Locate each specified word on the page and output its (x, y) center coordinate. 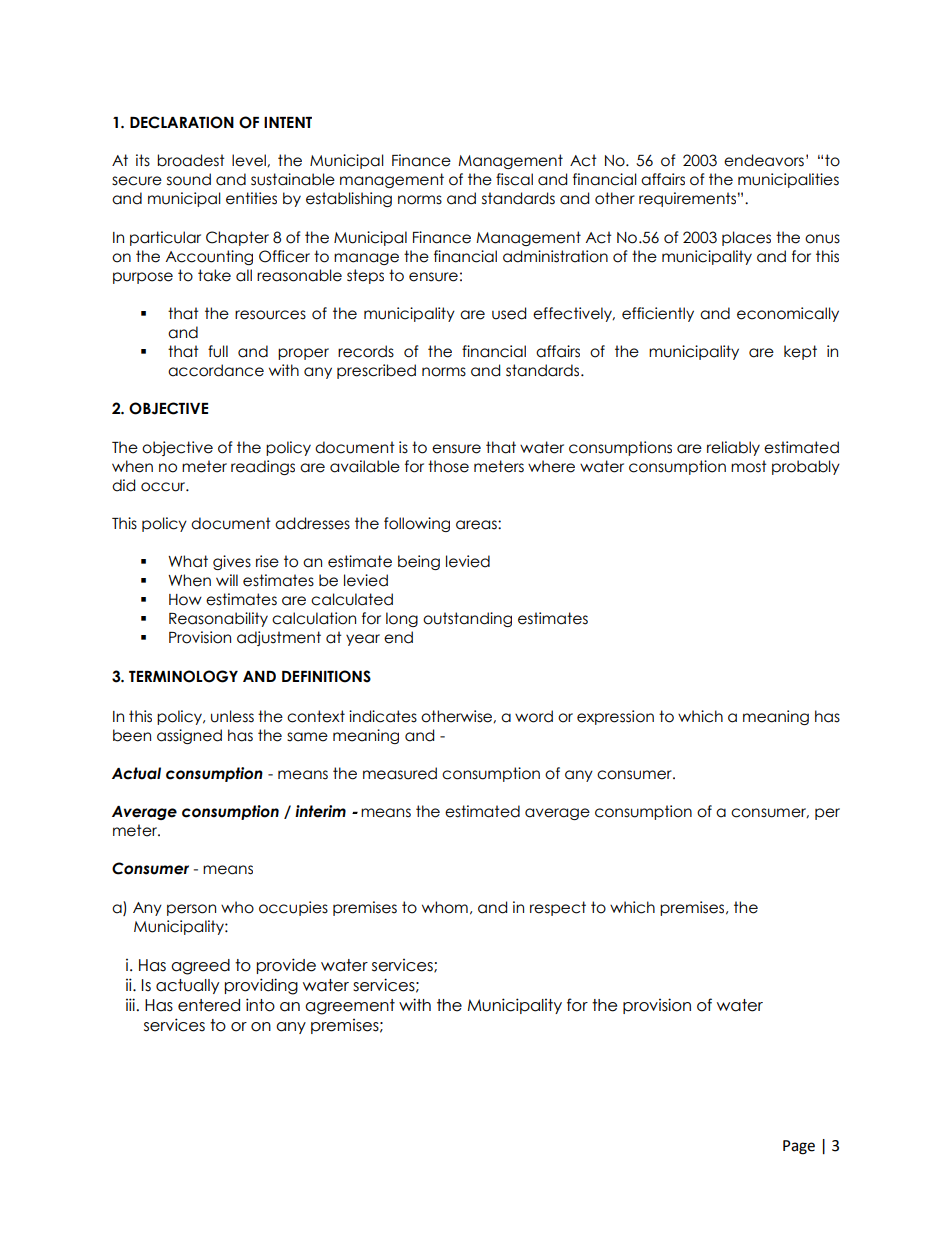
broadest (191, 160)
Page (799, 1147)
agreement (350, 1007)
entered (209, 1005)
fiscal (514, 179)
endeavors (764, 160)
